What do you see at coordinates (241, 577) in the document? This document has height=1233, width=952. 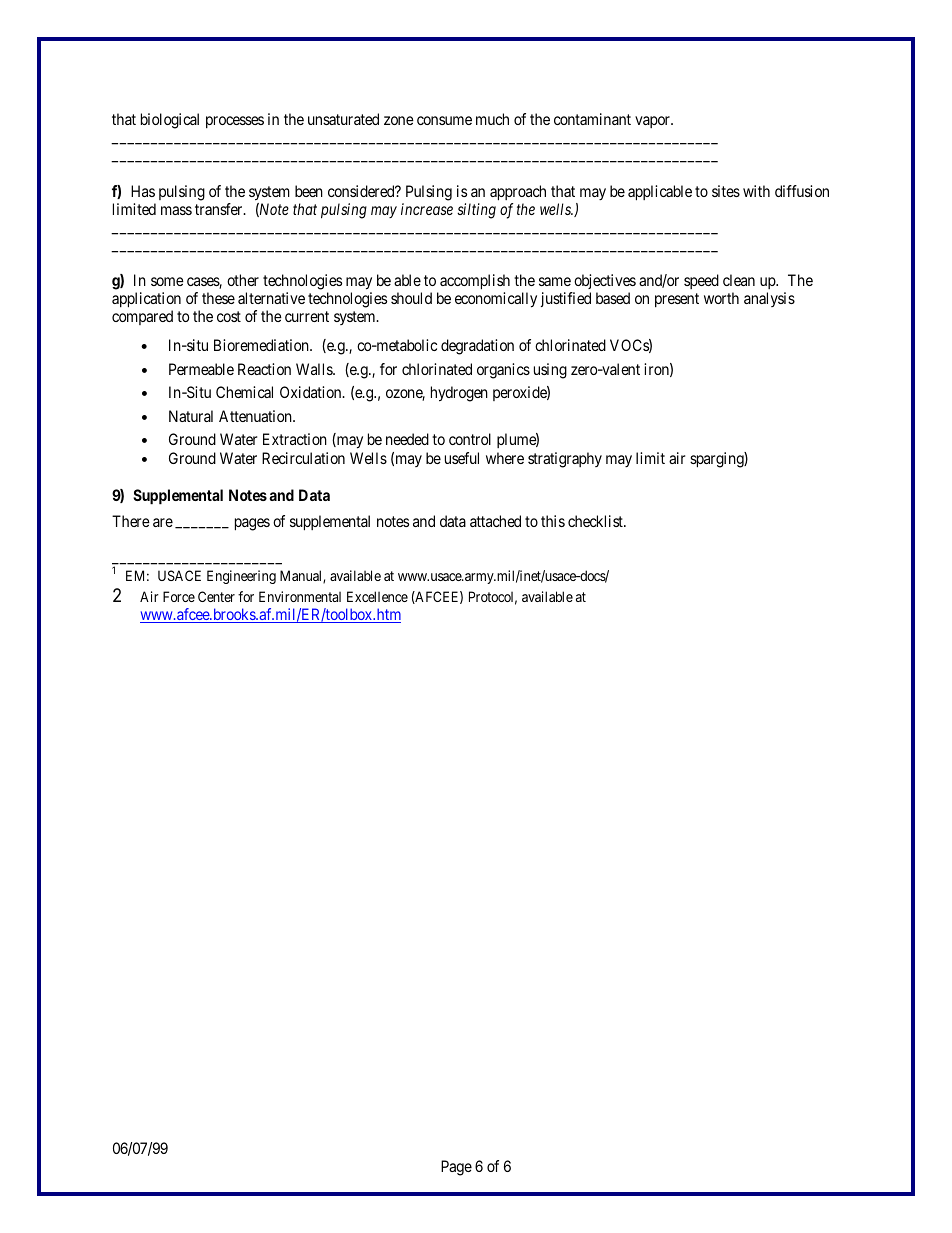 I see `Engineering` at bounding box center [241, 577].
